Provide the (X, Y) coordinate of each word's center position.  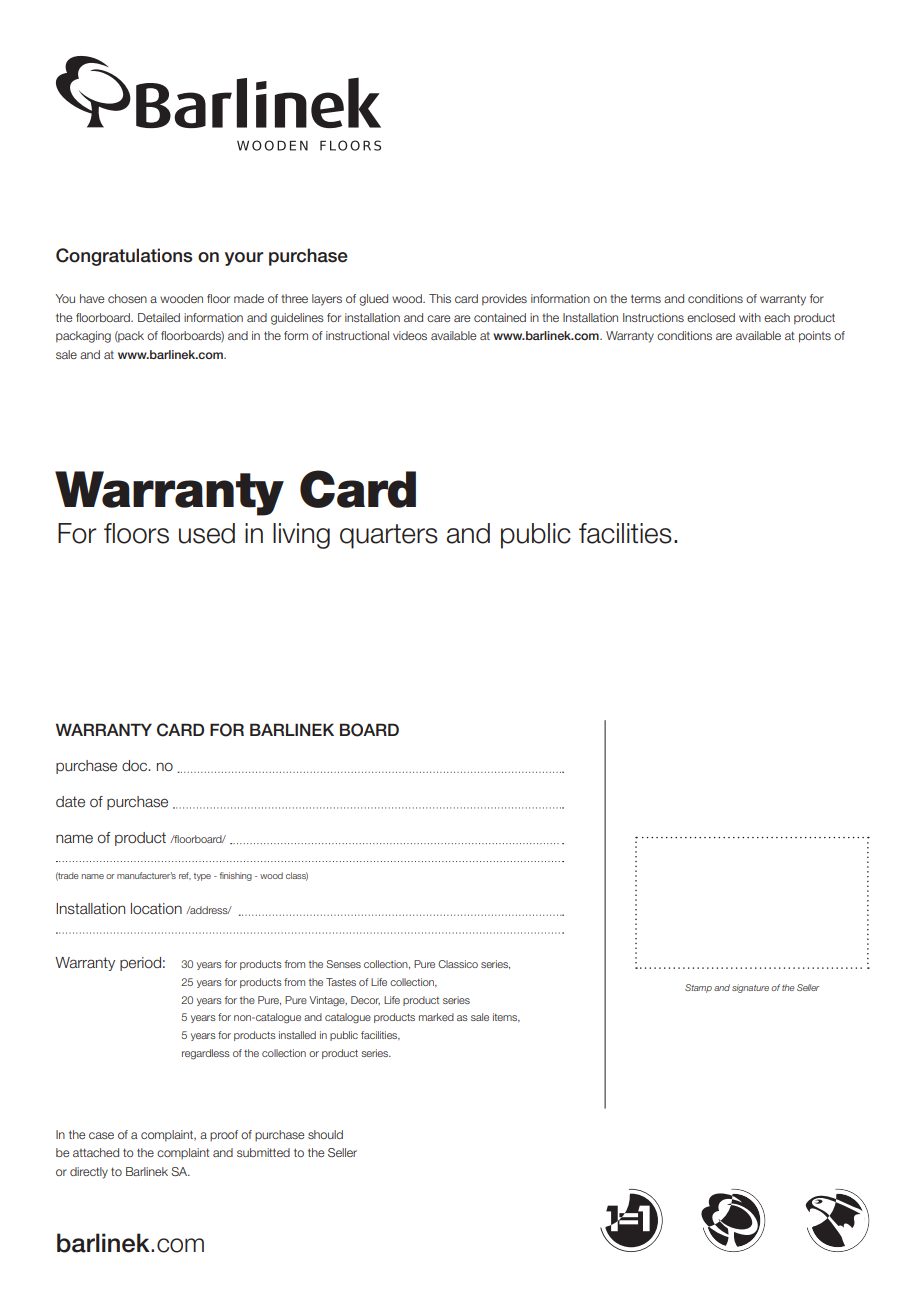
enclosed (711, 317)
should (325, 1134)
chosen (127, 298)
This (440, 298)
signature (750, 988)
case (101, 1135)
